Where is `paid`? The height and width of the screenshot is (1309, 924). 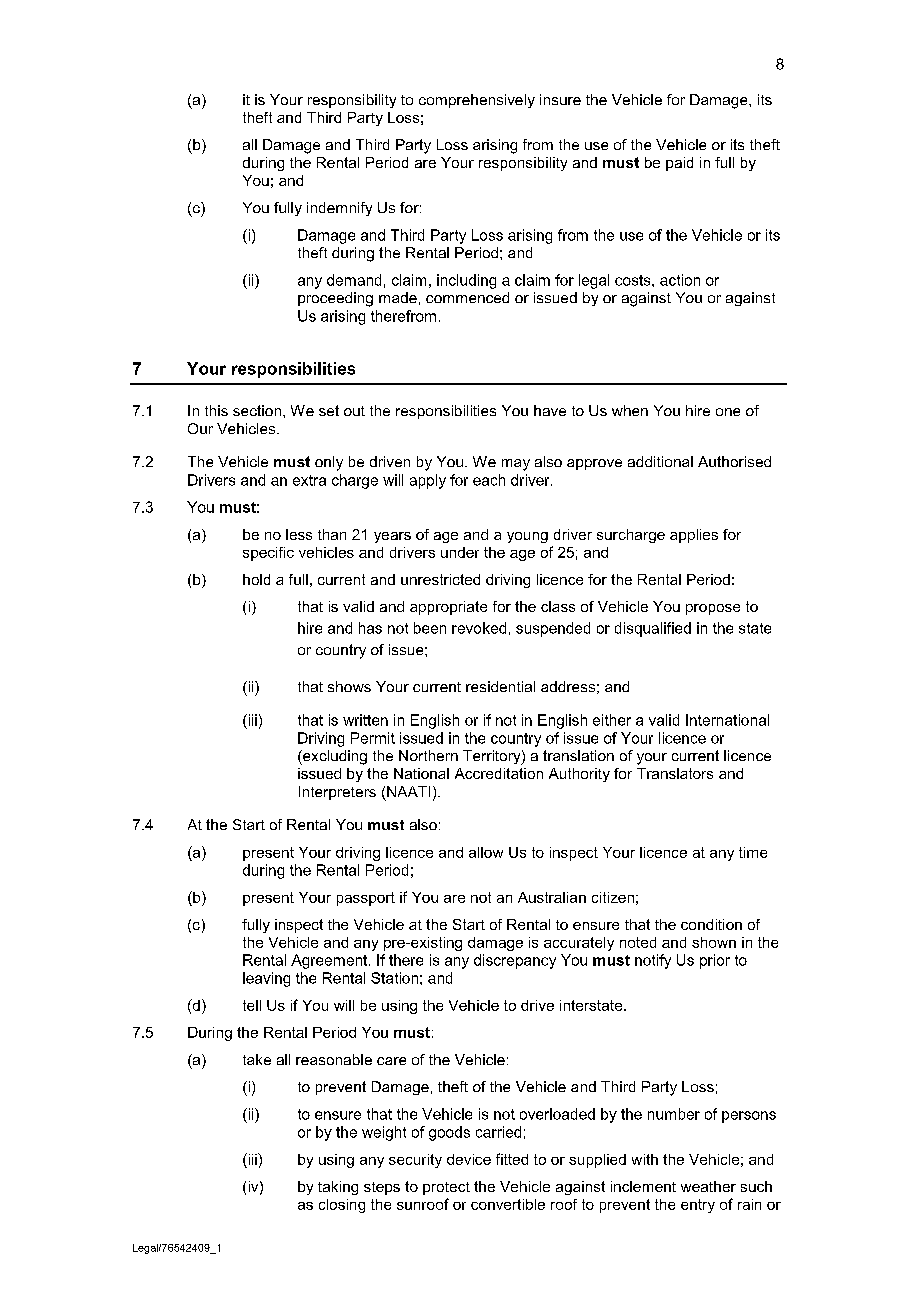 paid is located at coordinates (679, 164).
